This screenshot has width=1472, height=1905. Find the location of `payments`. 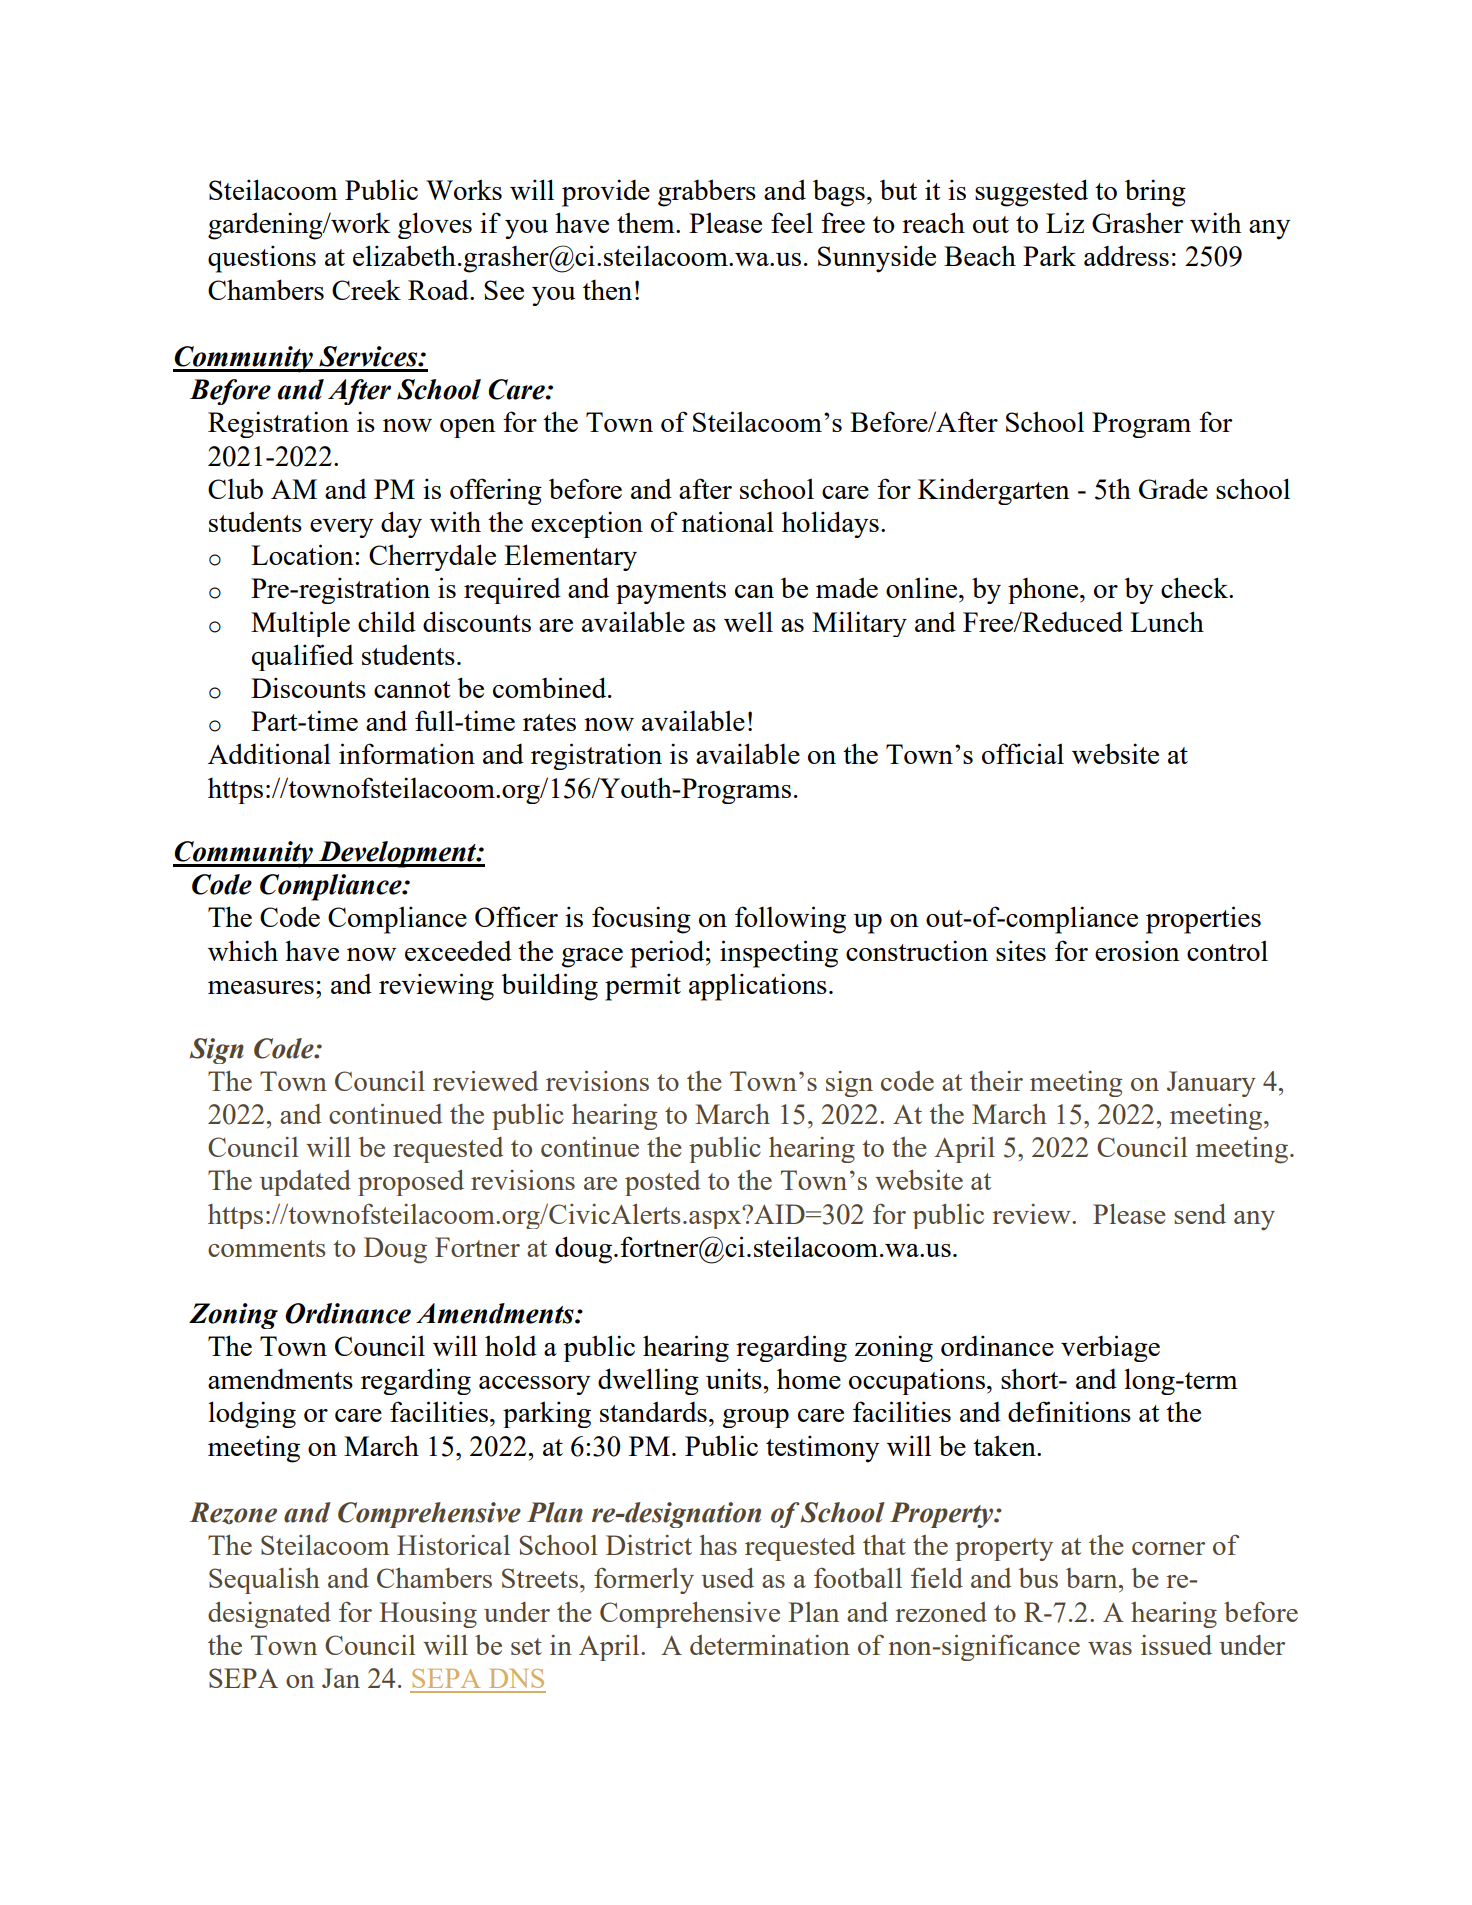

payments is located at coordinates (671, 592).
